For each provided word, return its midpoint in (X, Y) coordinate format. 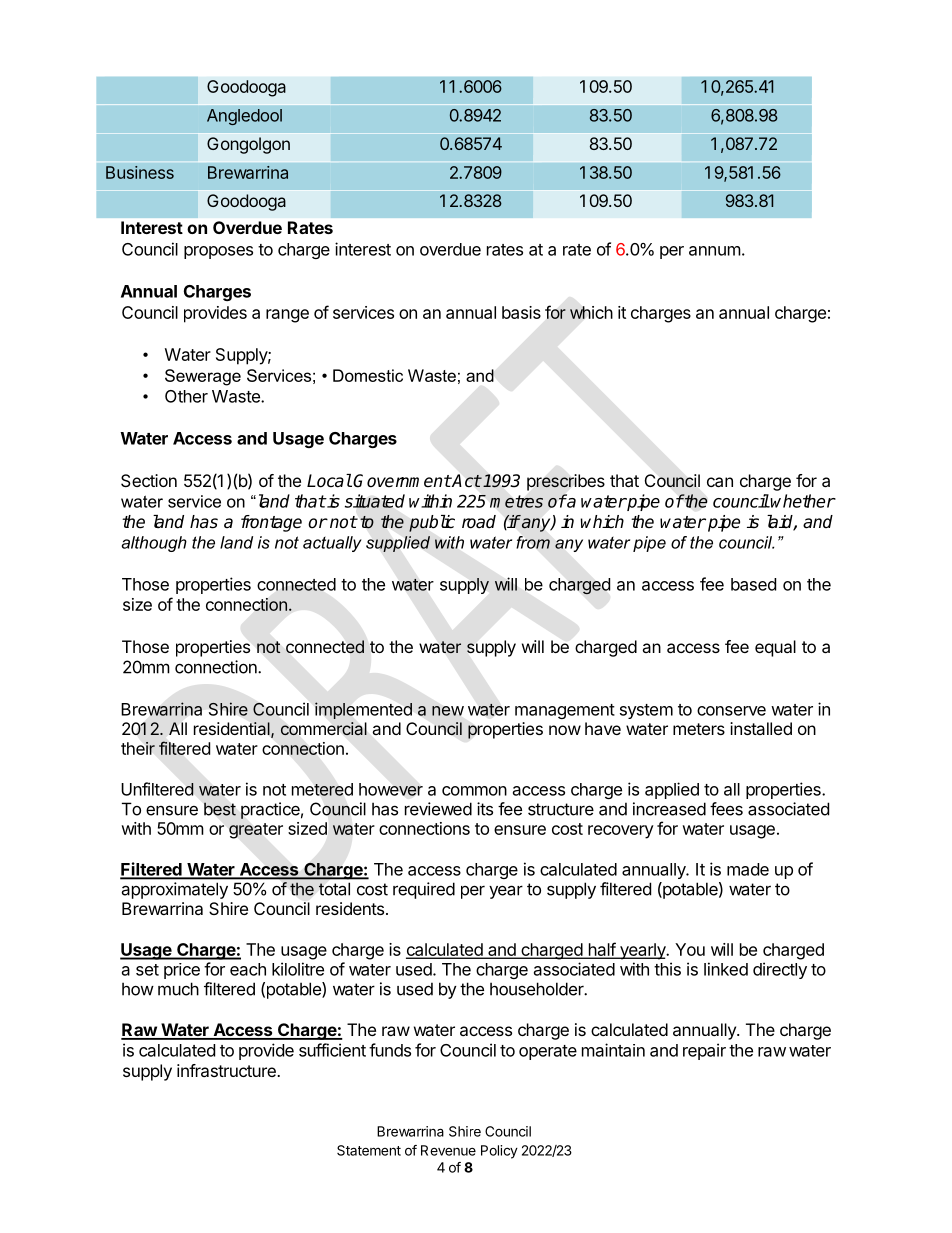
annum (715, 251)
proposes (218, 252)
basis (521, 312)
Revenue (448, 1150)
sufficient (332, 1050)
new (448, 711)
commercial (323, 729)
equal (775, 648)
